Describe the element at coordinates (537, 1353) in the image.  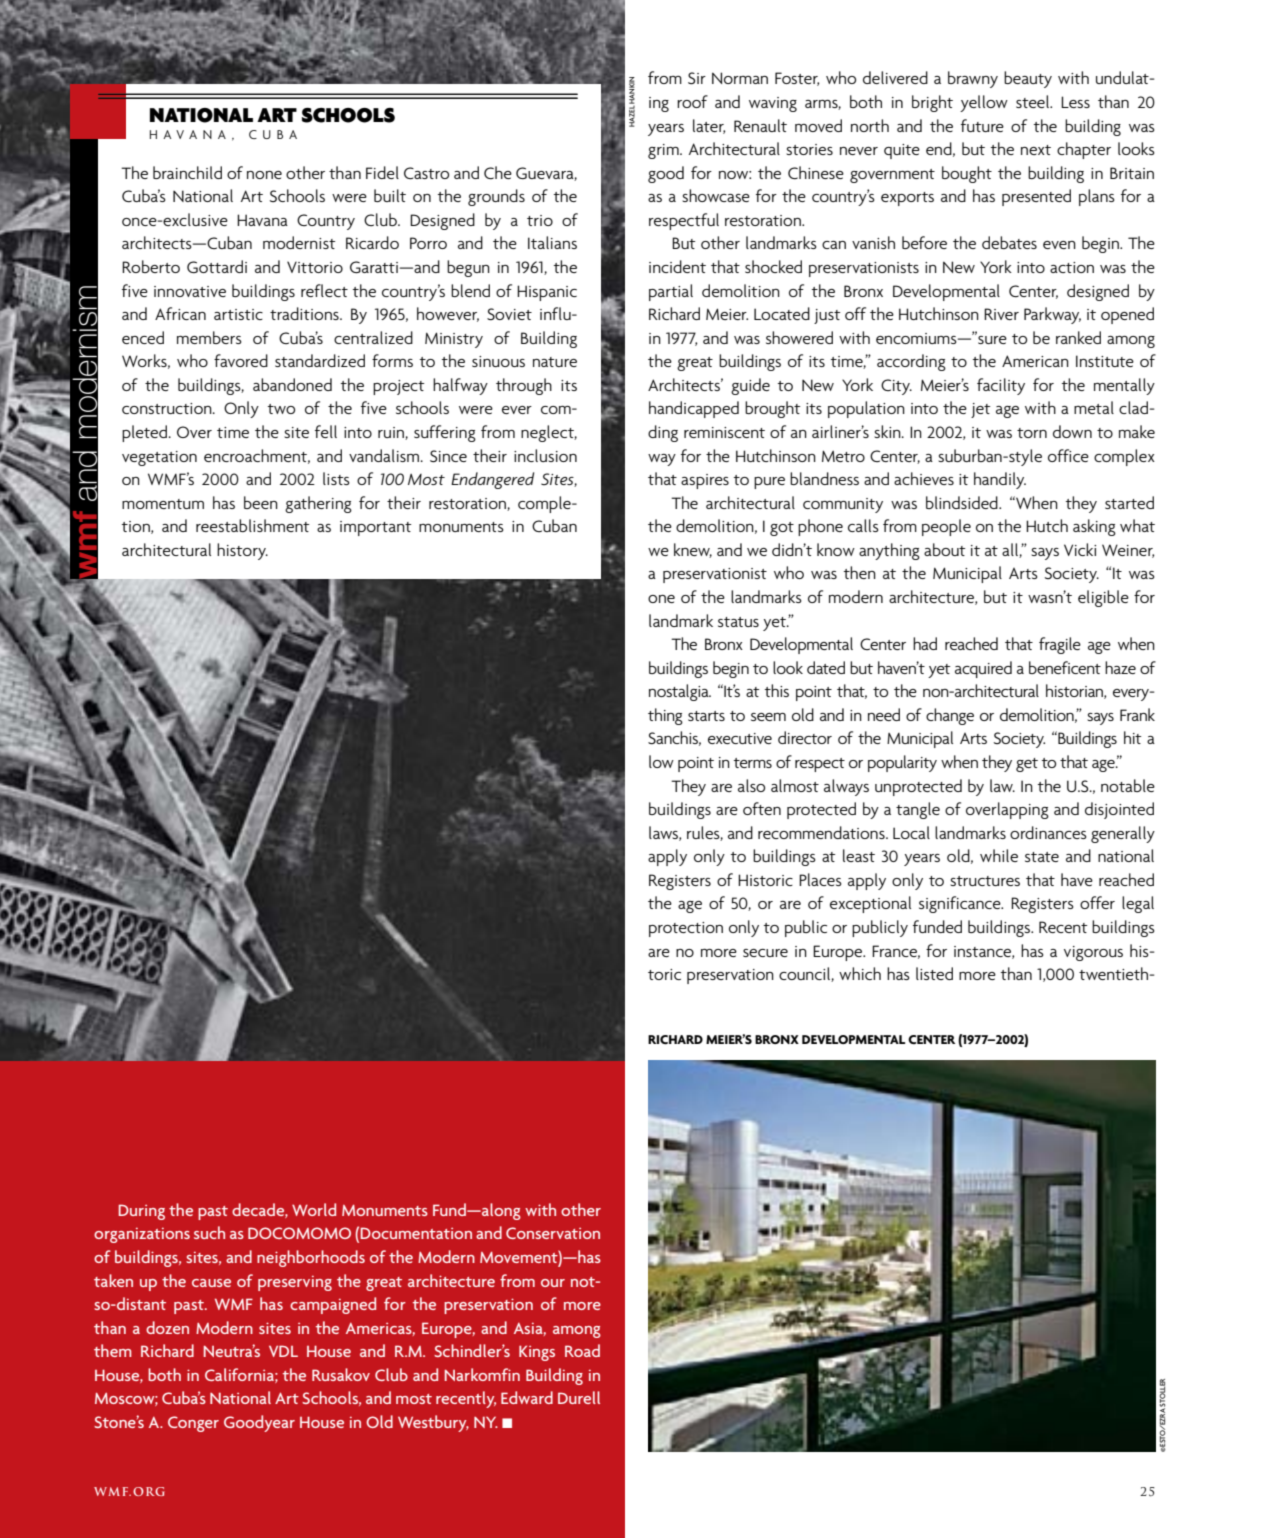
I see `Kings` at that location.
